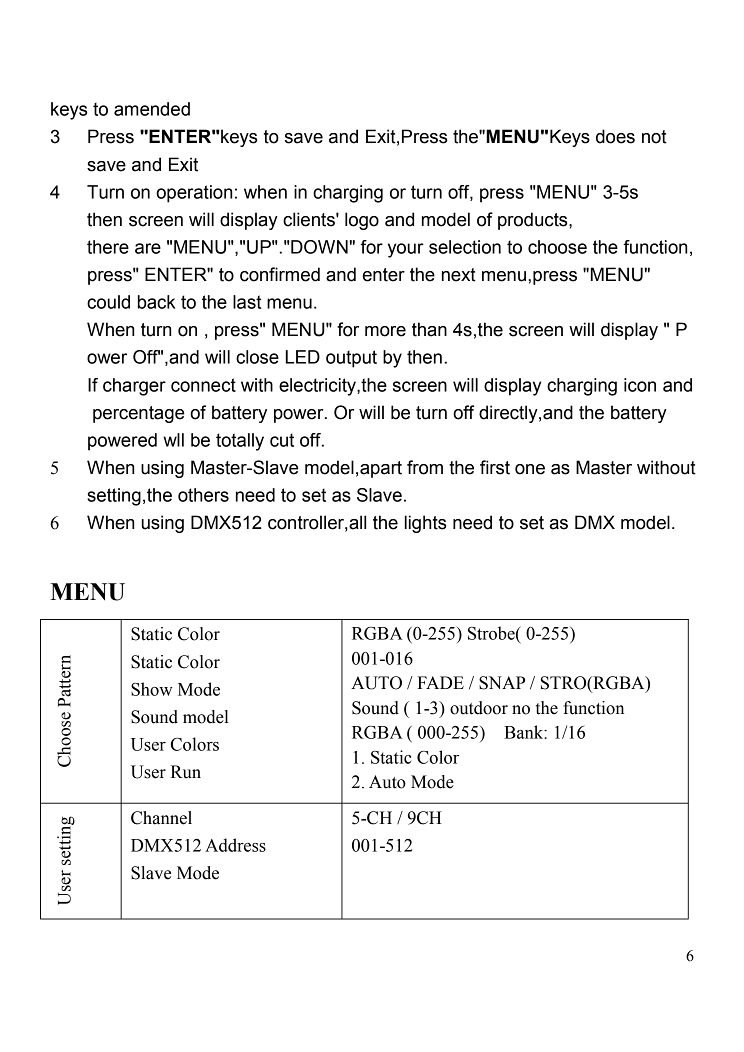  Describe the element at coordinates (152, 109) in the screenshot. I see `amended` at that location.
